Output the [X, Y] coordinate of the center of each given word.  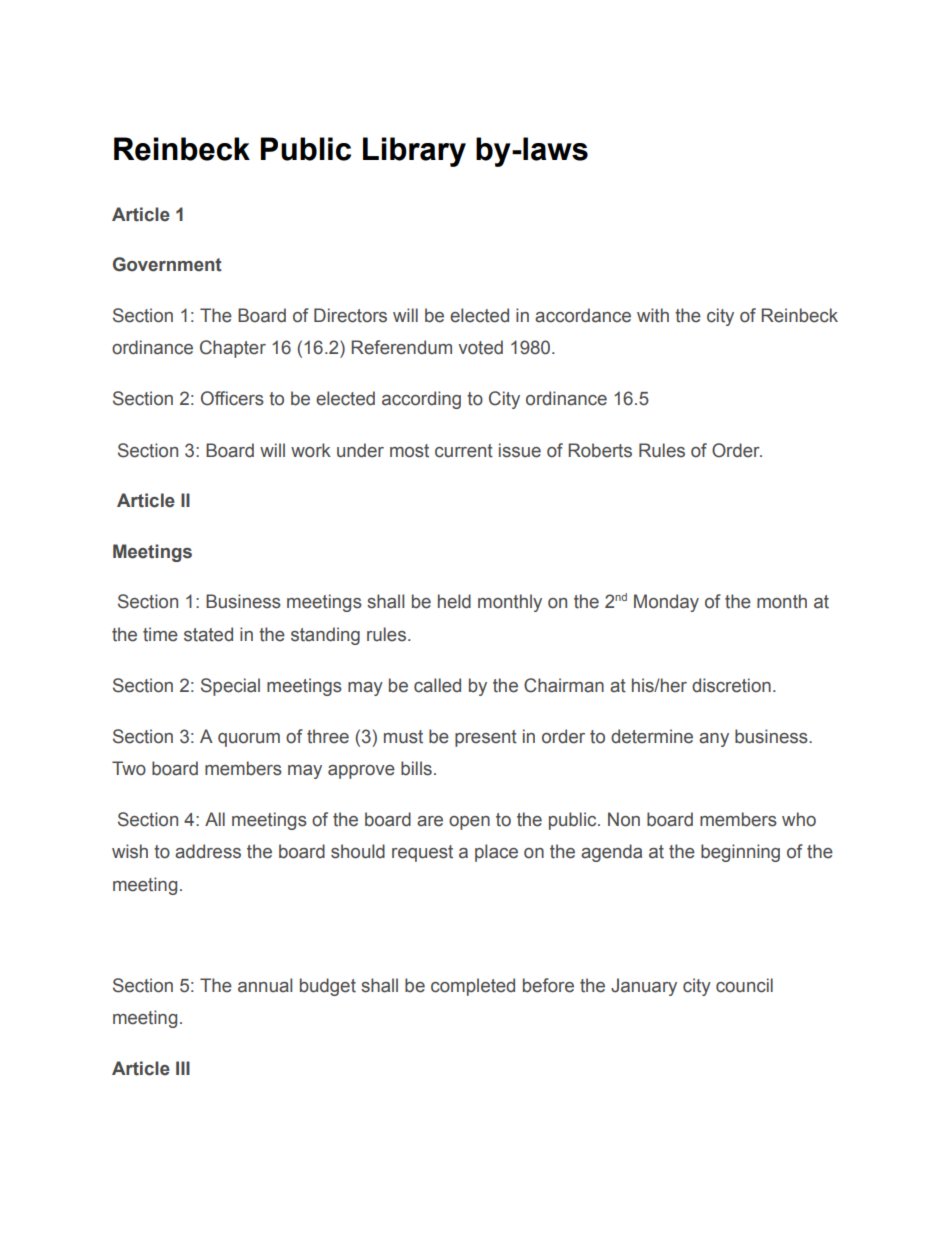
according [421, 400]
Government [167, 264]
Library [414, 152]
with [653, 315]
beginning [740, 853]
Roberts [600, 450]
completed [473, 987]
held [454, 601]
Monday [666, 603]
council [744, 985]
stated [208, 634]
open [469, 823]
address [208, 851]
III [183, 1068]
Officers [232, 398]
